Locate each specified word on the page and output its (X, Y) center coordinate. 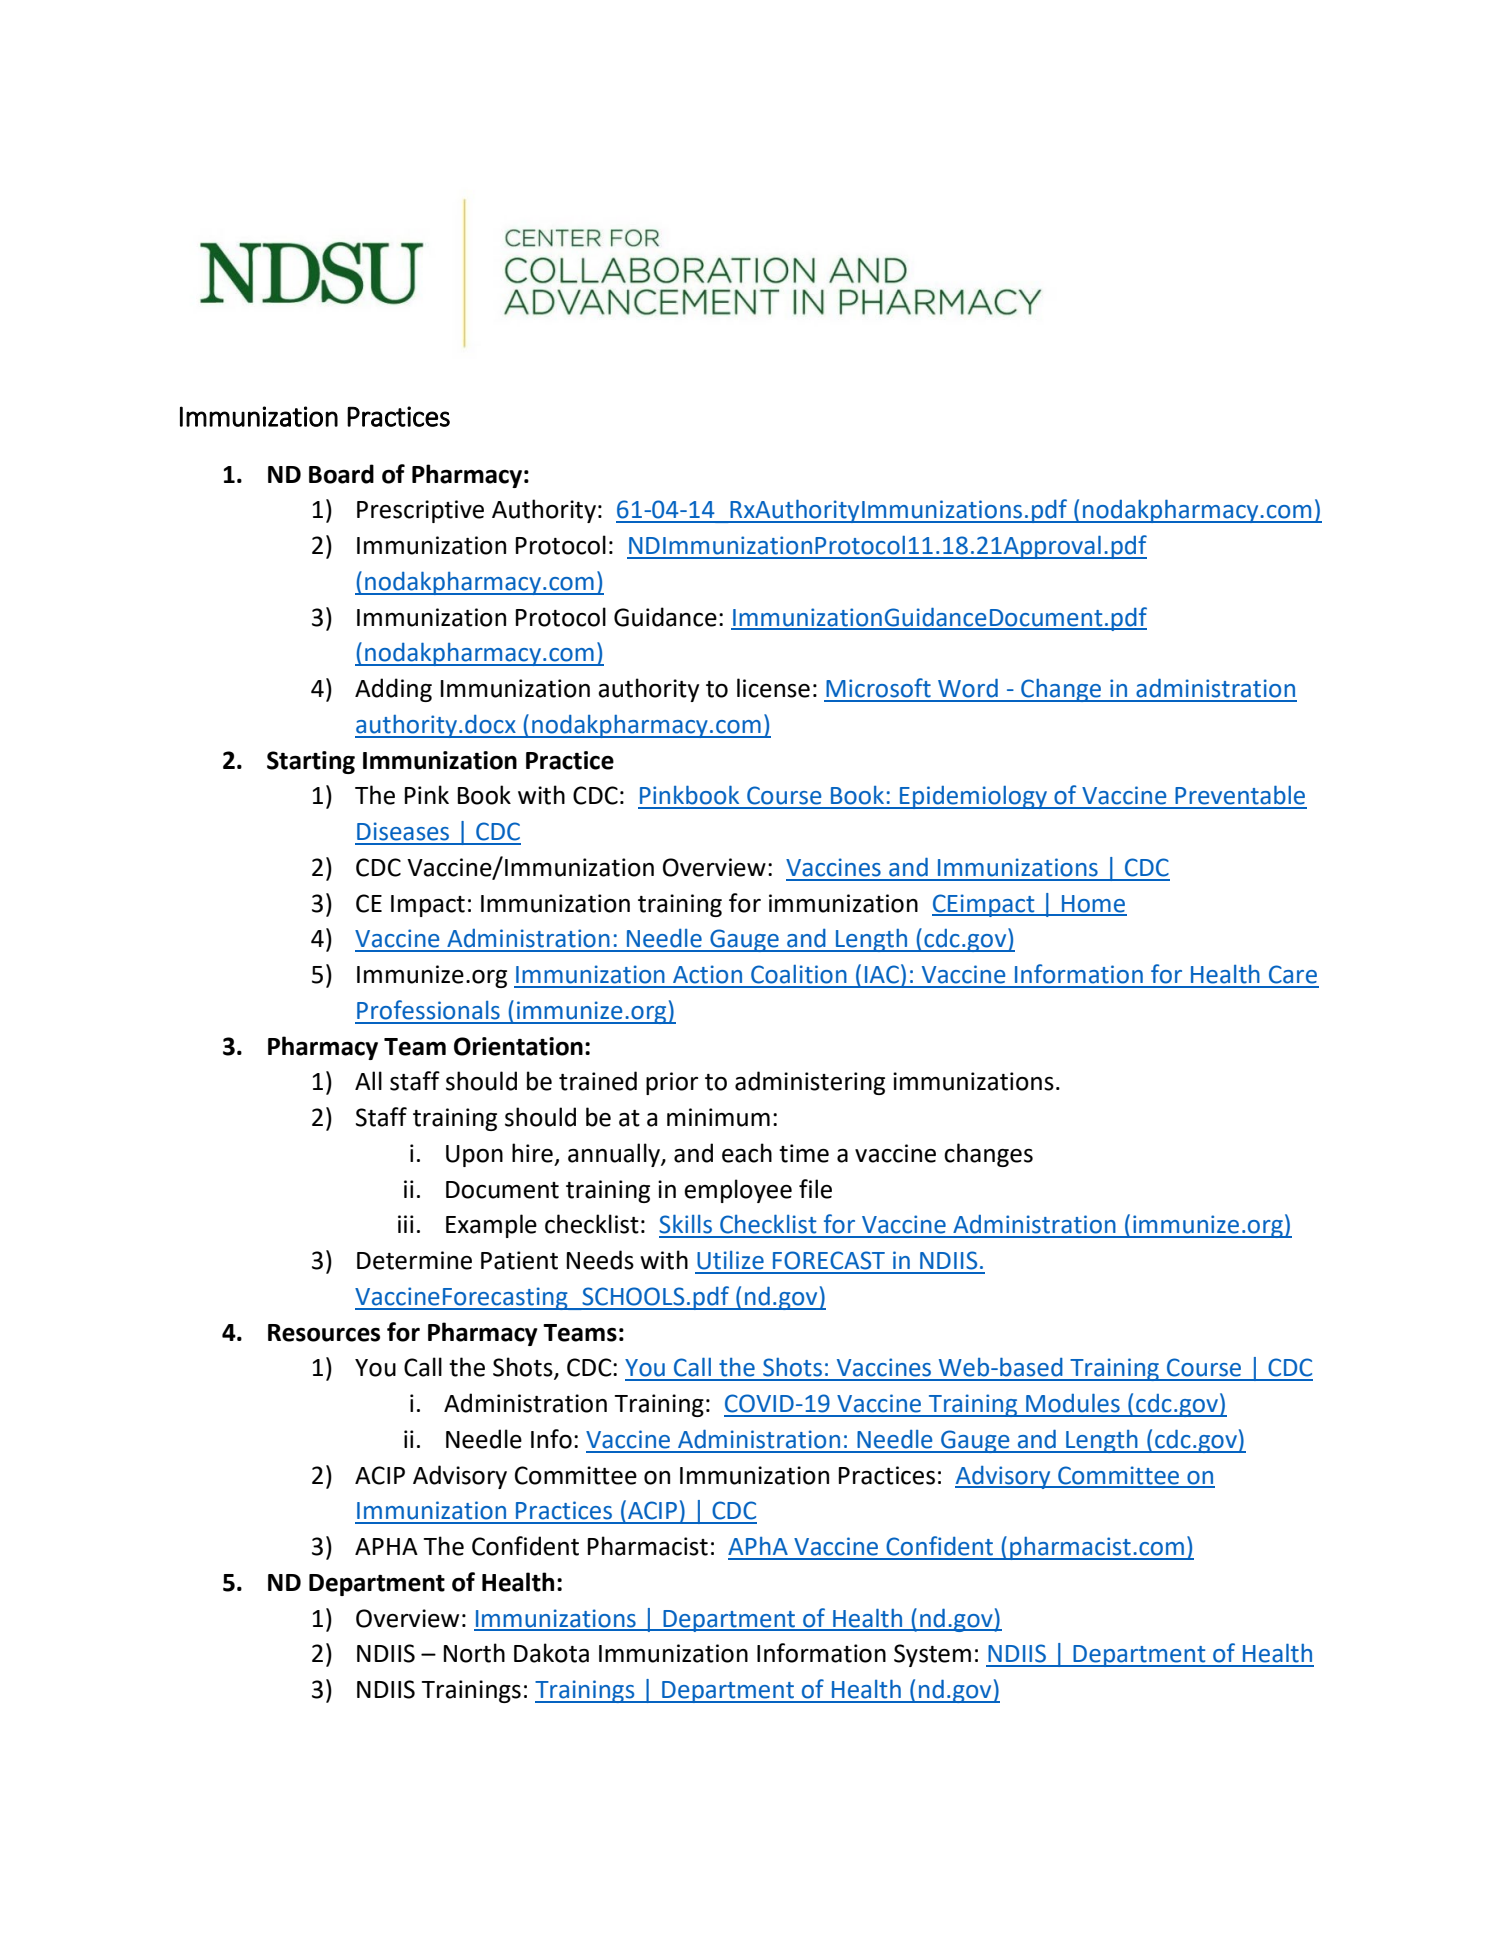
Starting (311, 762)
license (773, 688)
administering (810, 1083)
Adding (393, 690)
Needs (600, 1260)
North (474, 1653)
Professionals (428, 1010)
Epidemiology (973, 797)
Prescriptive (420, 511)
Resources (324, 1333)
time (804, 1153)
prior (672, 1083)
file (815, 1189)
